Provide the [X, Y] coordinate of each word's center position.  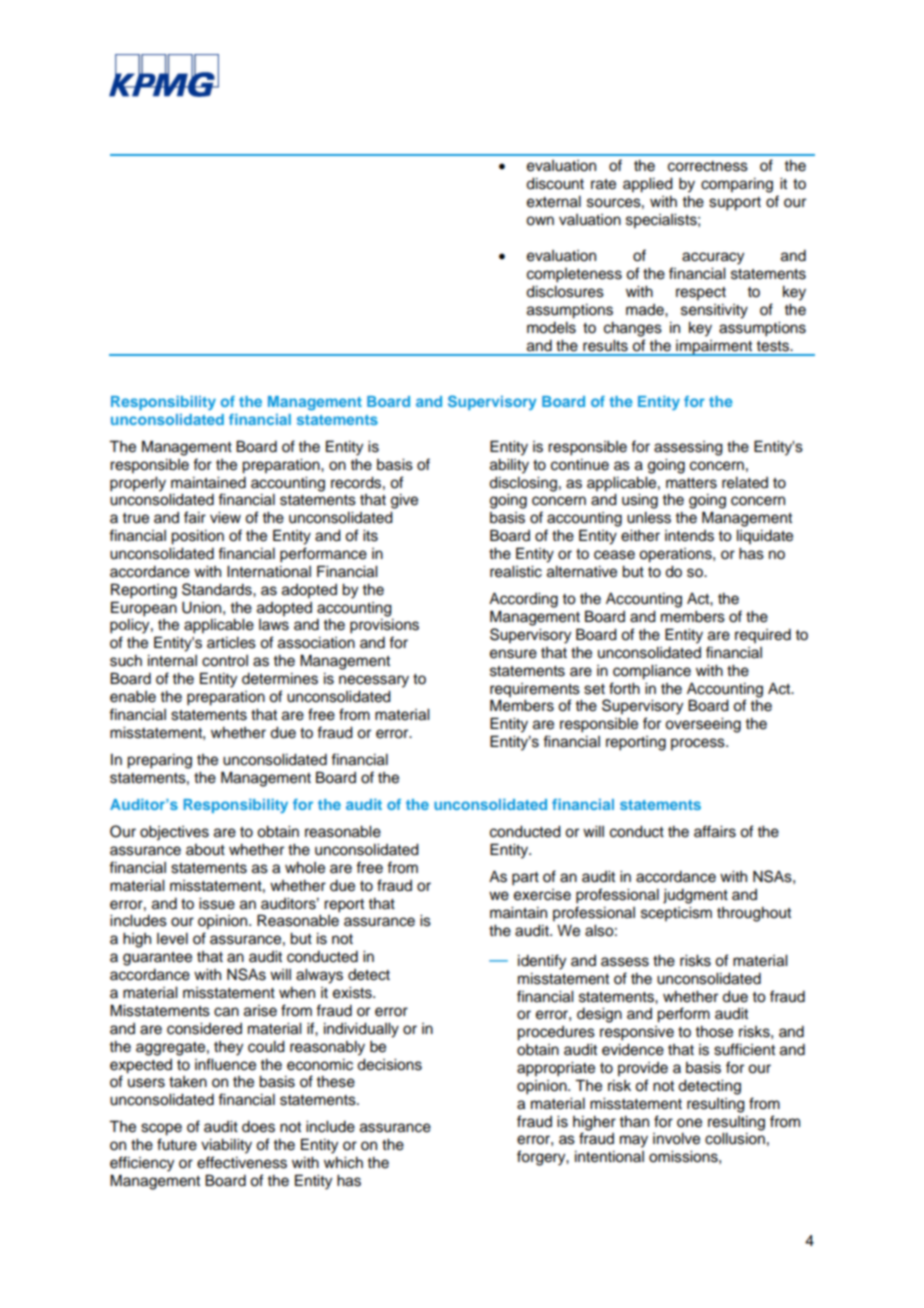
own [540, 221]
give [404, 501]
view [225, 518]
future [177, 1144]
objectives [174, 833]
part [525, 879]
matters [691, 483]
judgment [695, 896]
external [554, 202]
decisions [389, 1065]
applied [648, 185]
